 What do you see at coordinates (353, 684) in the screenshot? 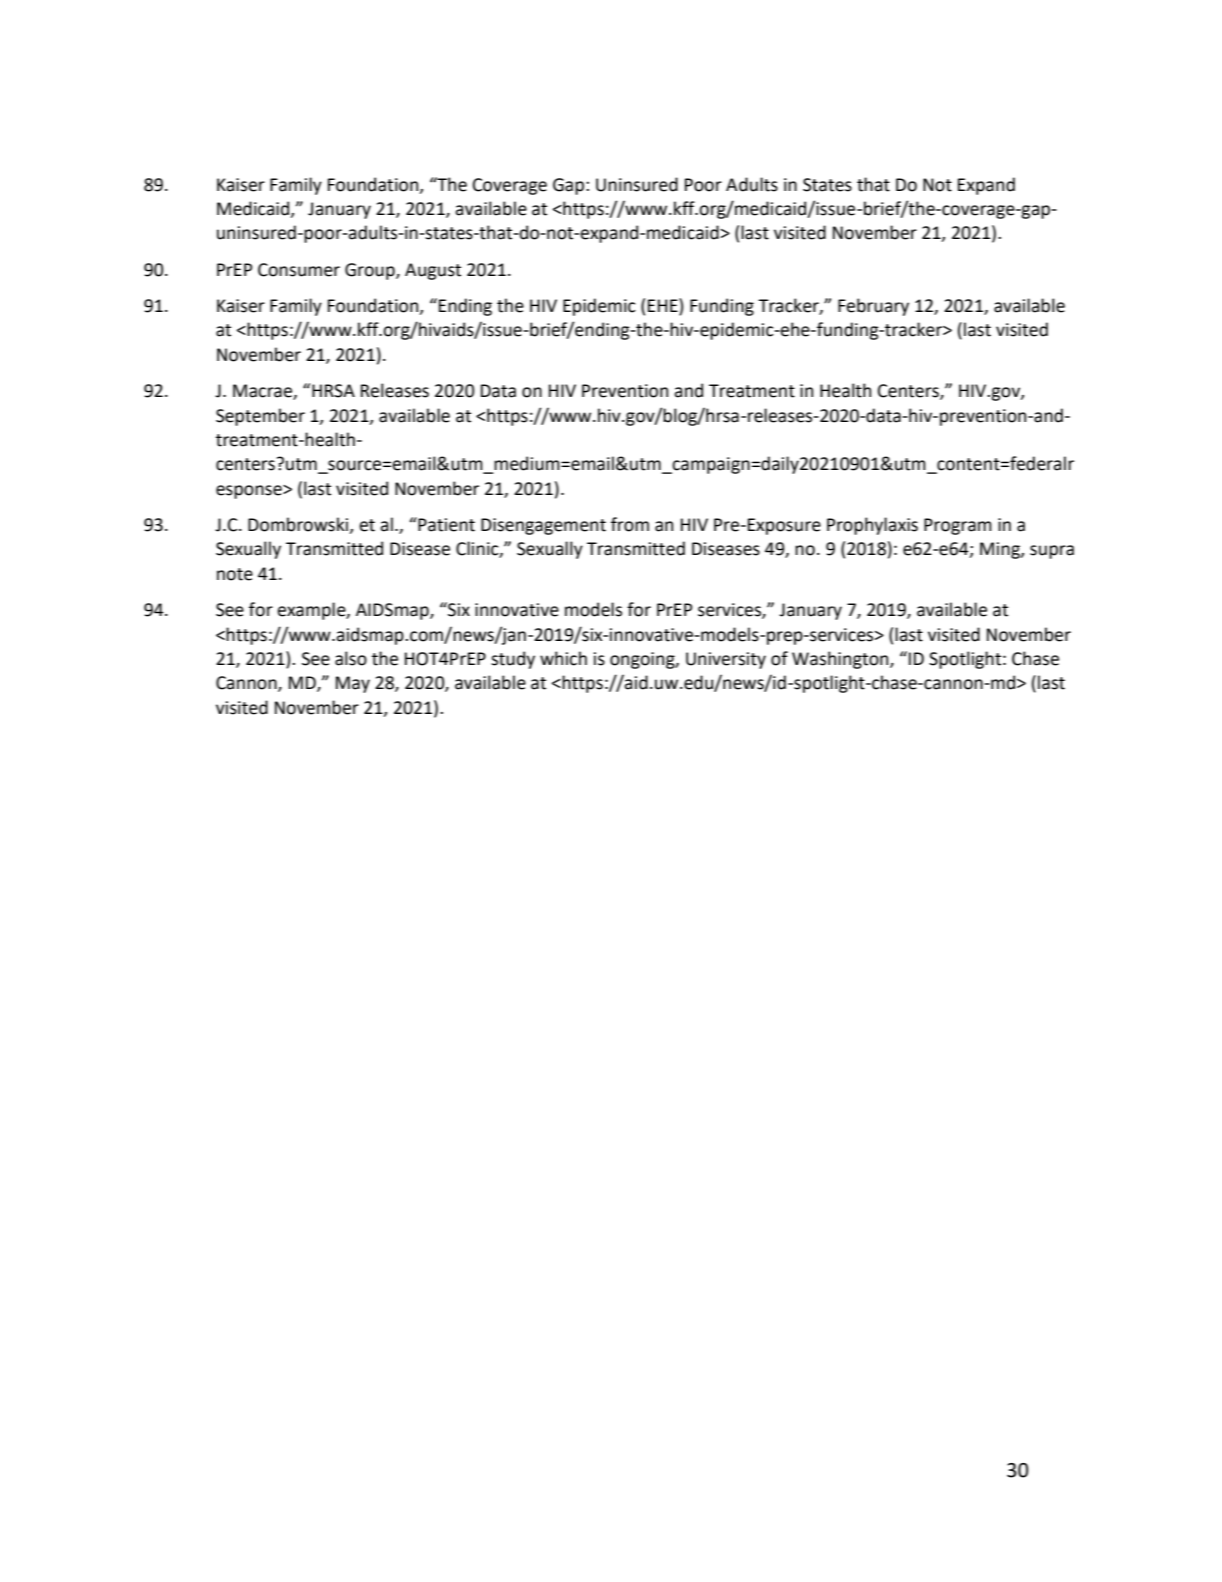
I see `May` at bounding box center [353, 684].
